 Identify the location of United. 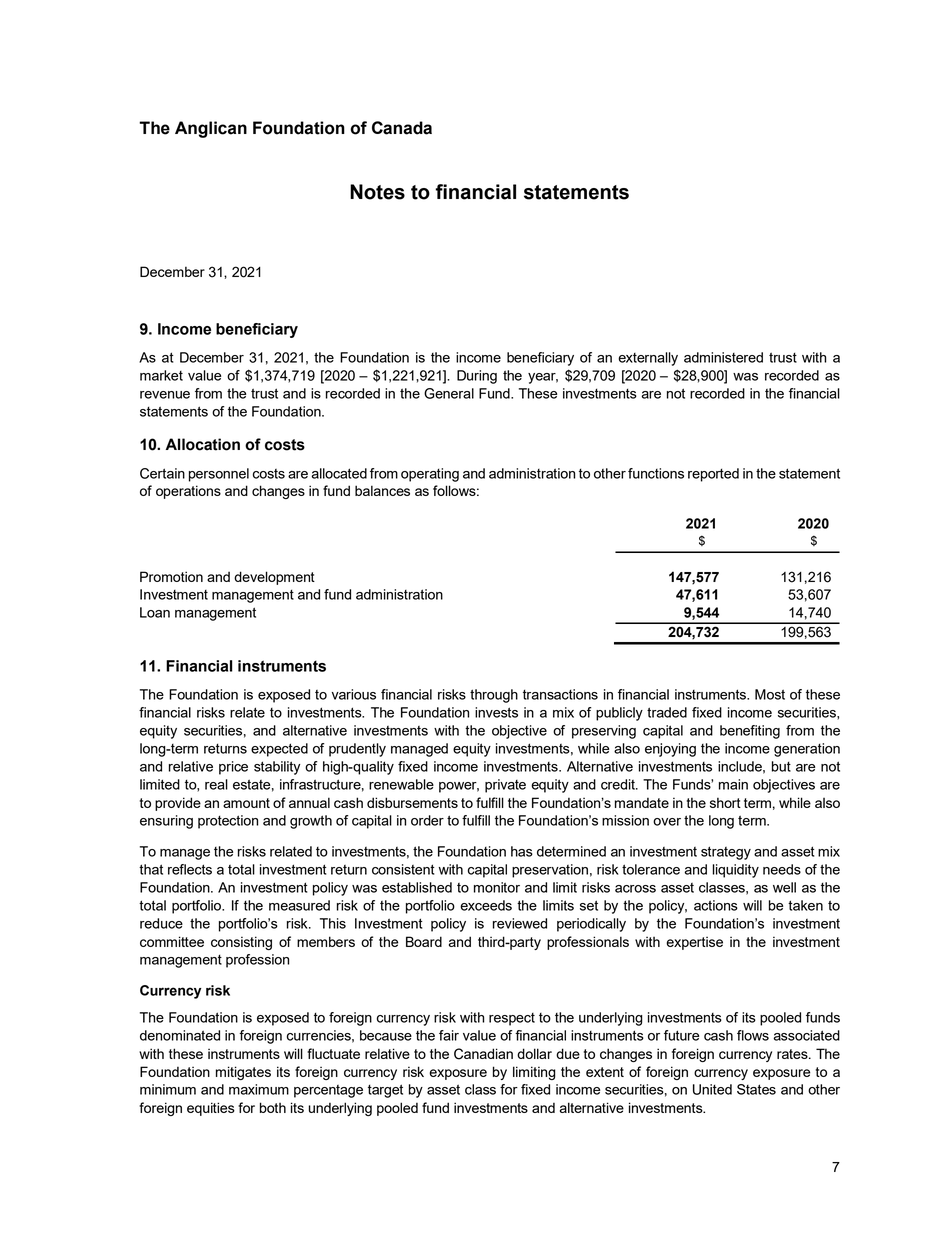
(712, 1089).
